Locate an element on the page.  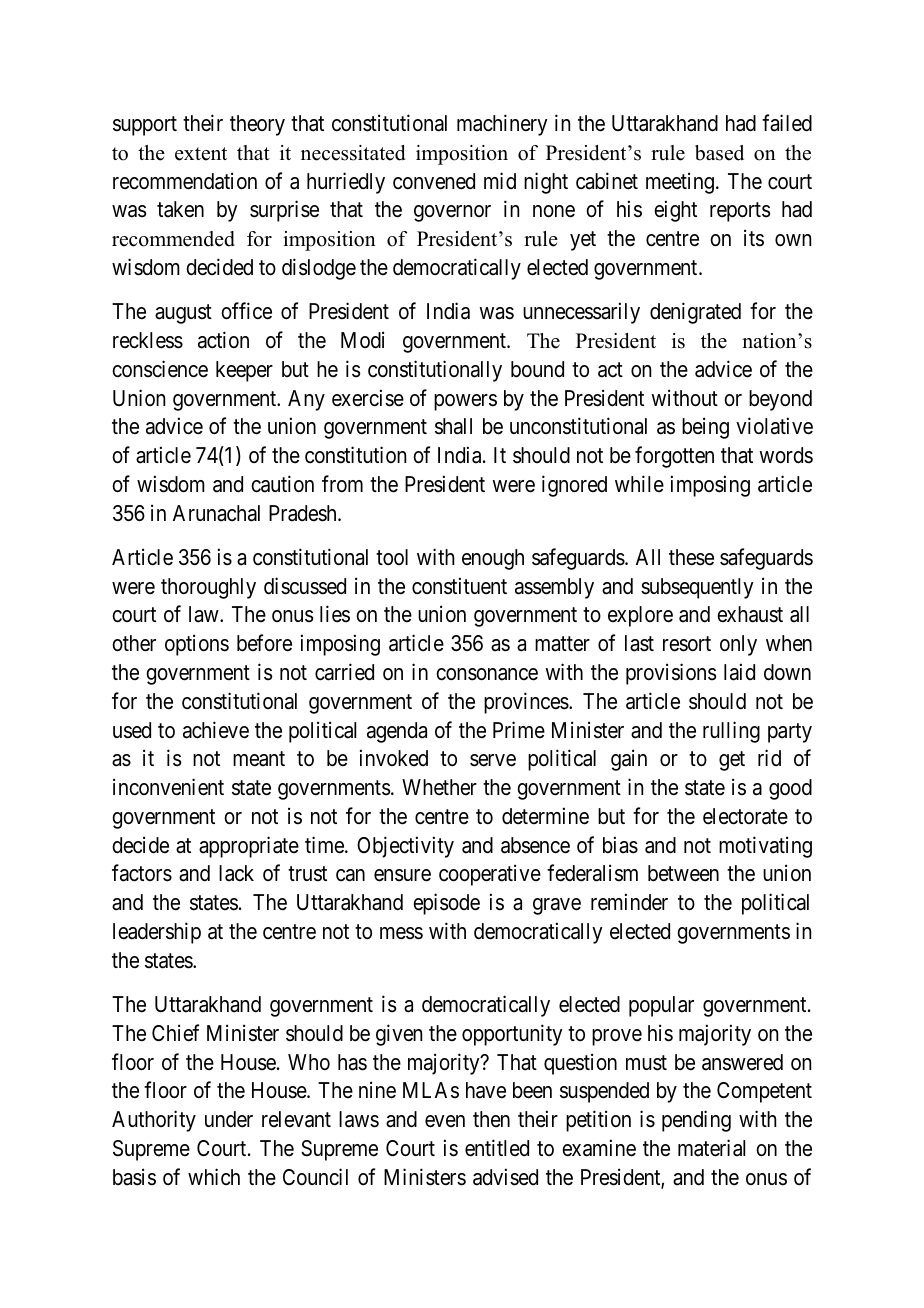
resort is located at coordinates (687, 644).
